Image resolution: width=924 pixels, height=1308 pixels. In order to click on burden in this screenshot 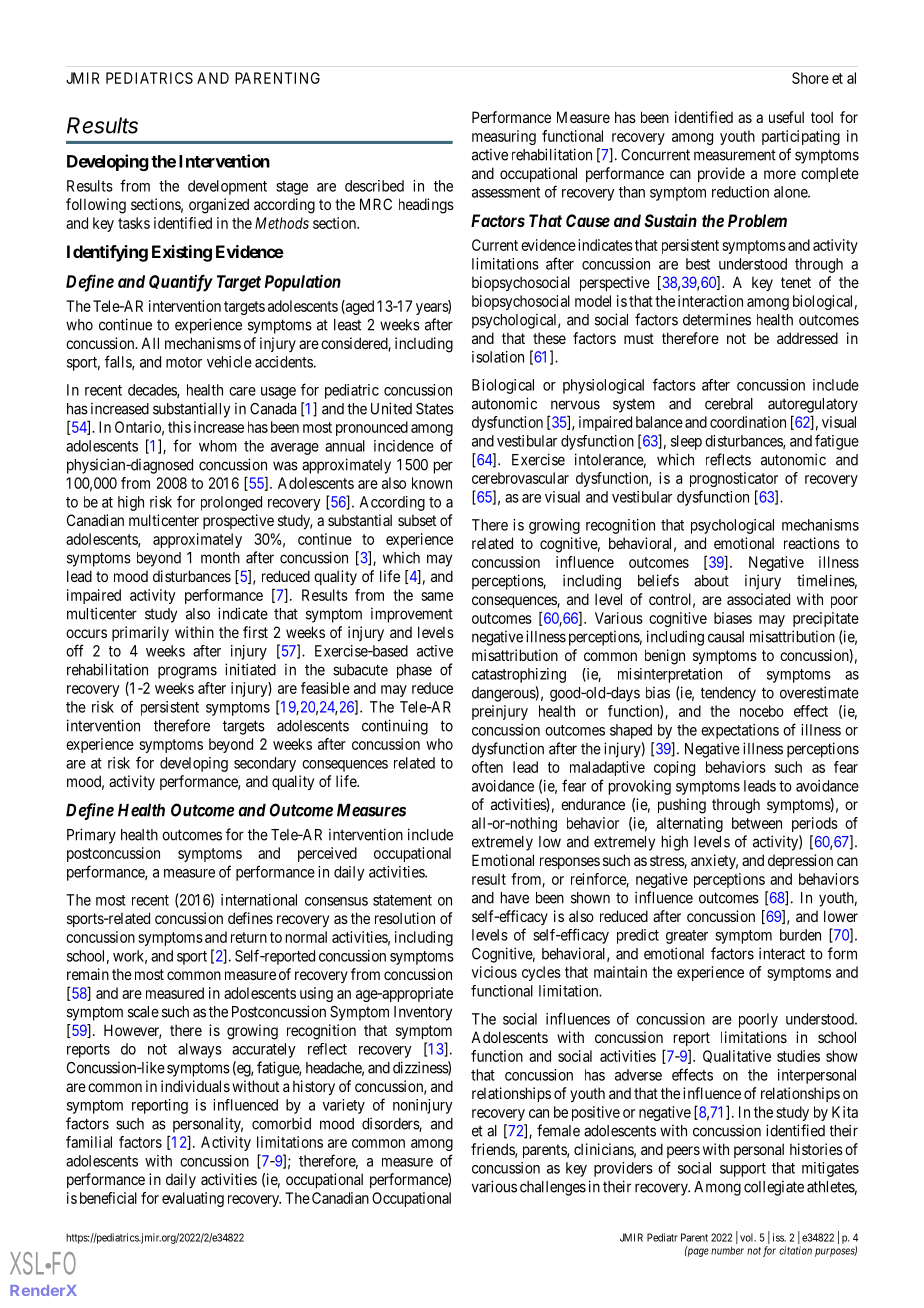, I will do `click(800, 935)`.
